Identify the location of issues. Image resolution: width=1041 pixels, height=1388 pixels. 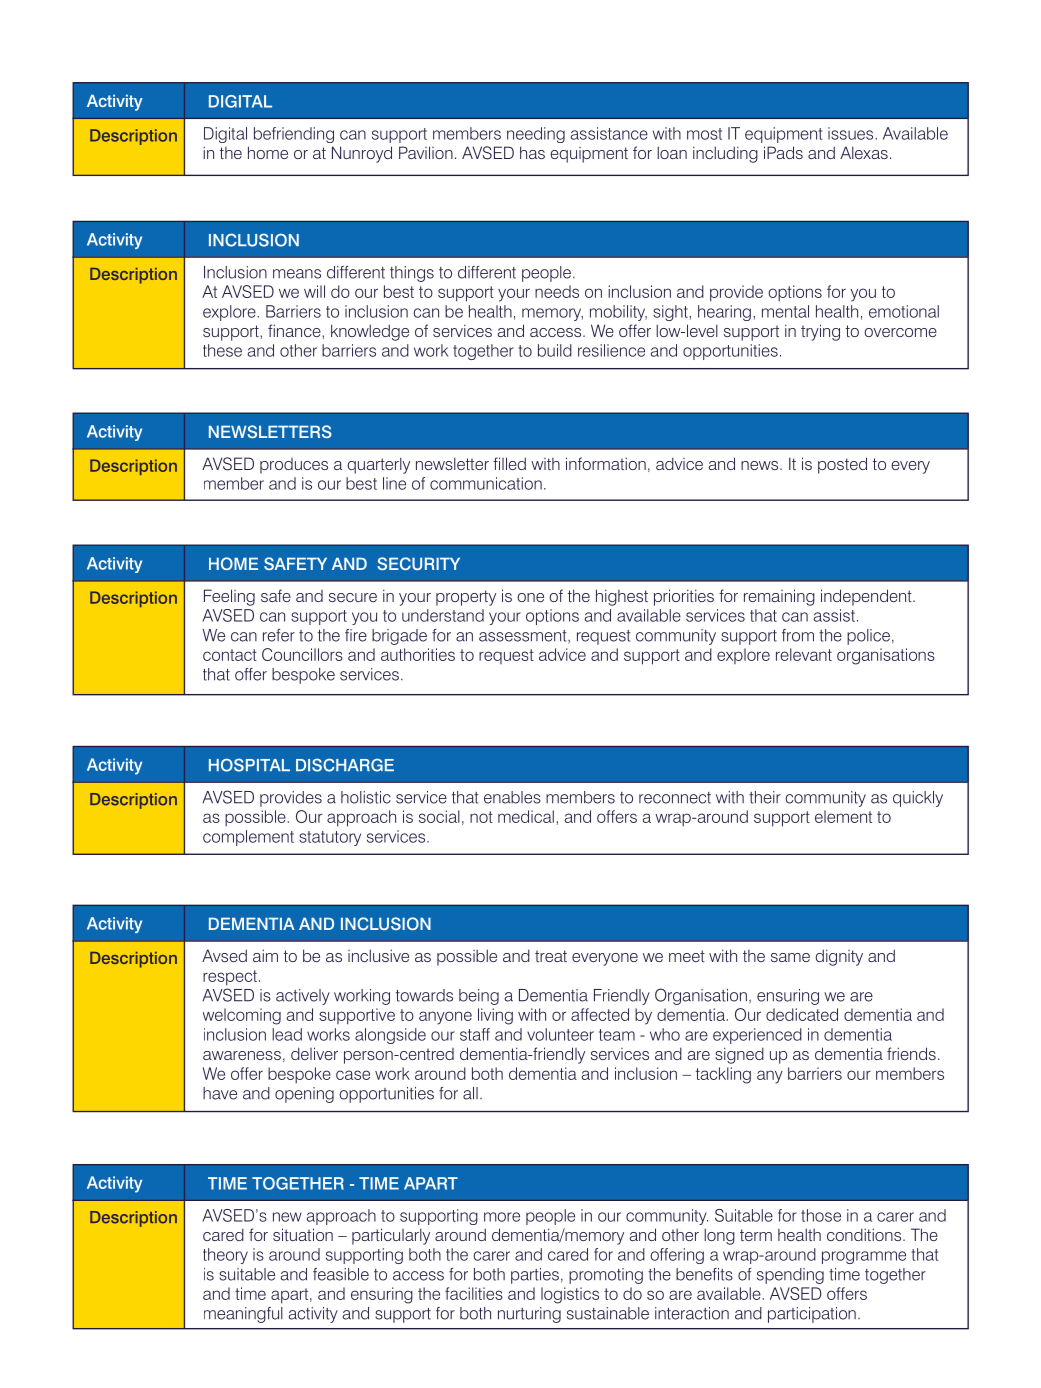
(852, 133).
